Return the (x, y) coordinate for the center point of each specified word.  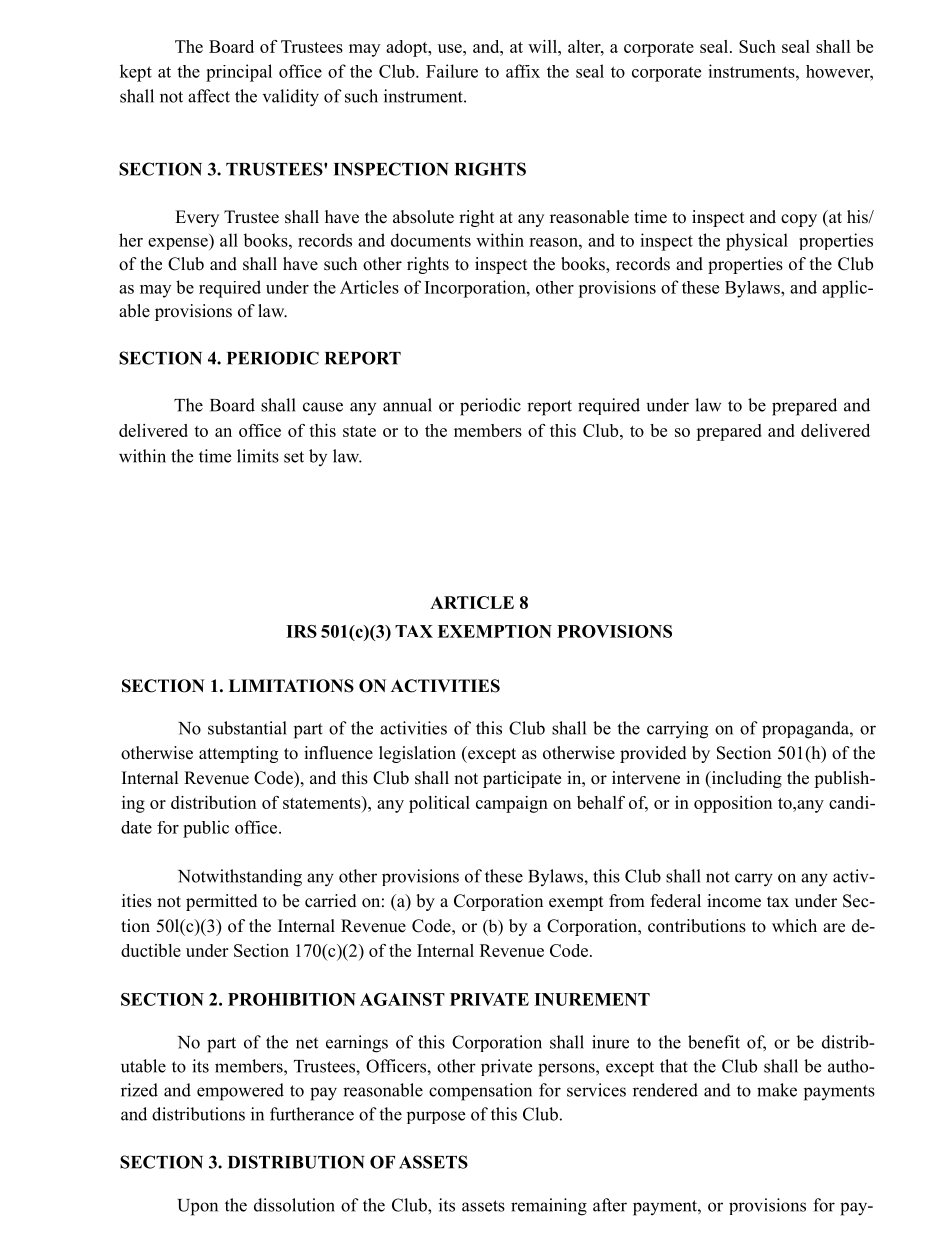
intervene (646, 778)
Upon (197, 1207)
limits (258, 456)
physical (757, 242)
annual (407, 405)
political (439, 804)
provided (653, 754)
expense (179, 244)
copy (799, 220)
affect (209, 96)
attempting (238, 754)
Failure (452, 71)
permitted (222, 902)
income (734, 901)
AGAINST (402, 999)
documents (431, 240)
